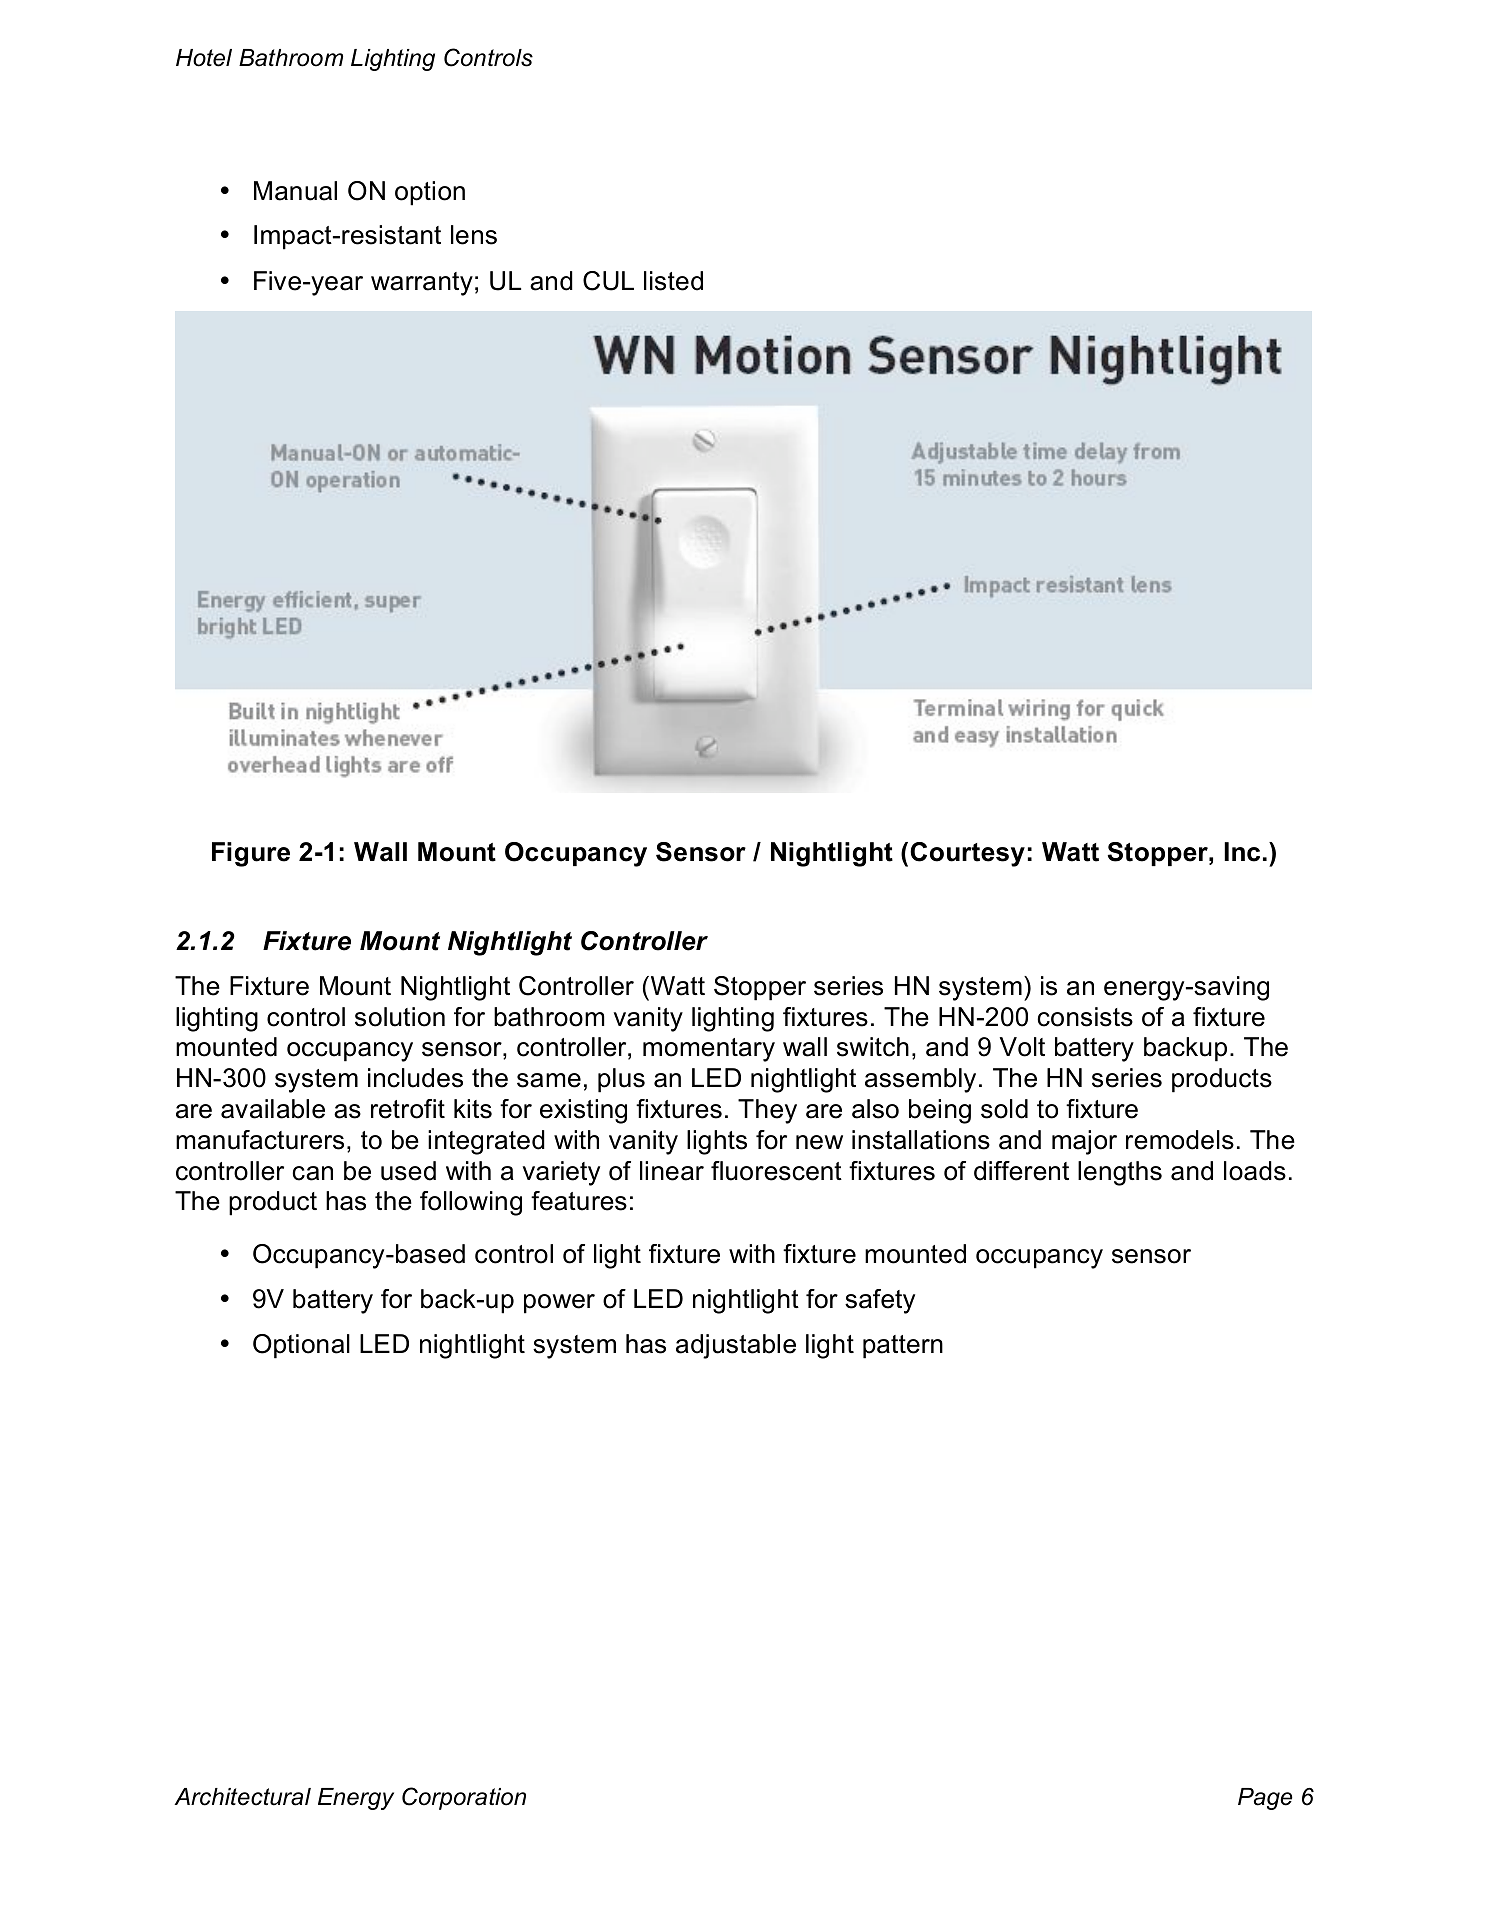  Describe the element at coordinates (903, 1347) in the screenshot. I see `pattern` at that location.
